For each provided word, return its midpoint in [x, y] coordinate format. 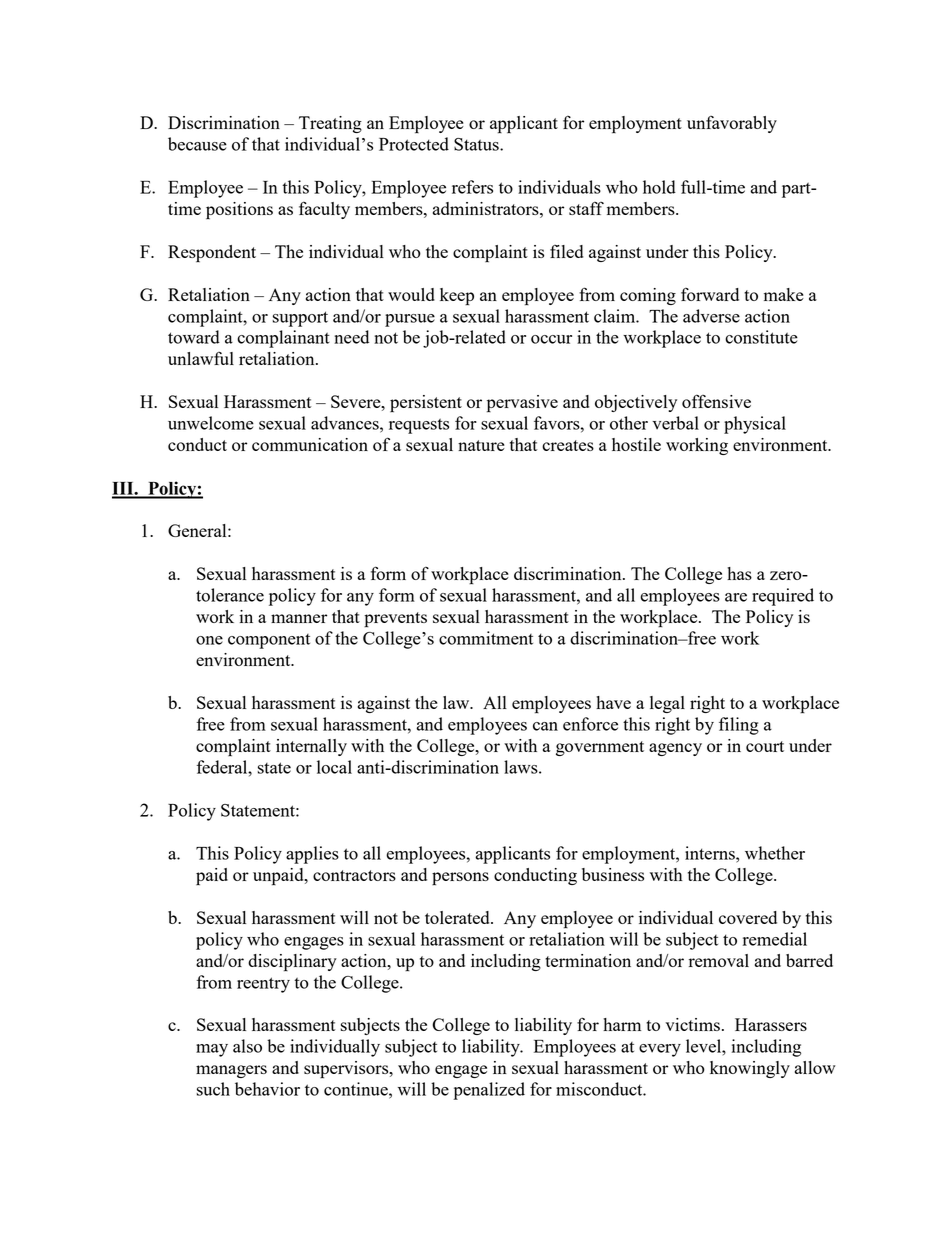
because [197, 144]
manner [299, 618]
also [247, 1046]
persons [460, 879]
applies [312, 855]
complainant [283, 339]
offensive [716, 401]
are [736, 597]
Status [477, 144]
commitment [486, 638]
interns [711, 853]
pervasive [522, 404]
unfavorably [732, 124]
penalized [489, 1091]
